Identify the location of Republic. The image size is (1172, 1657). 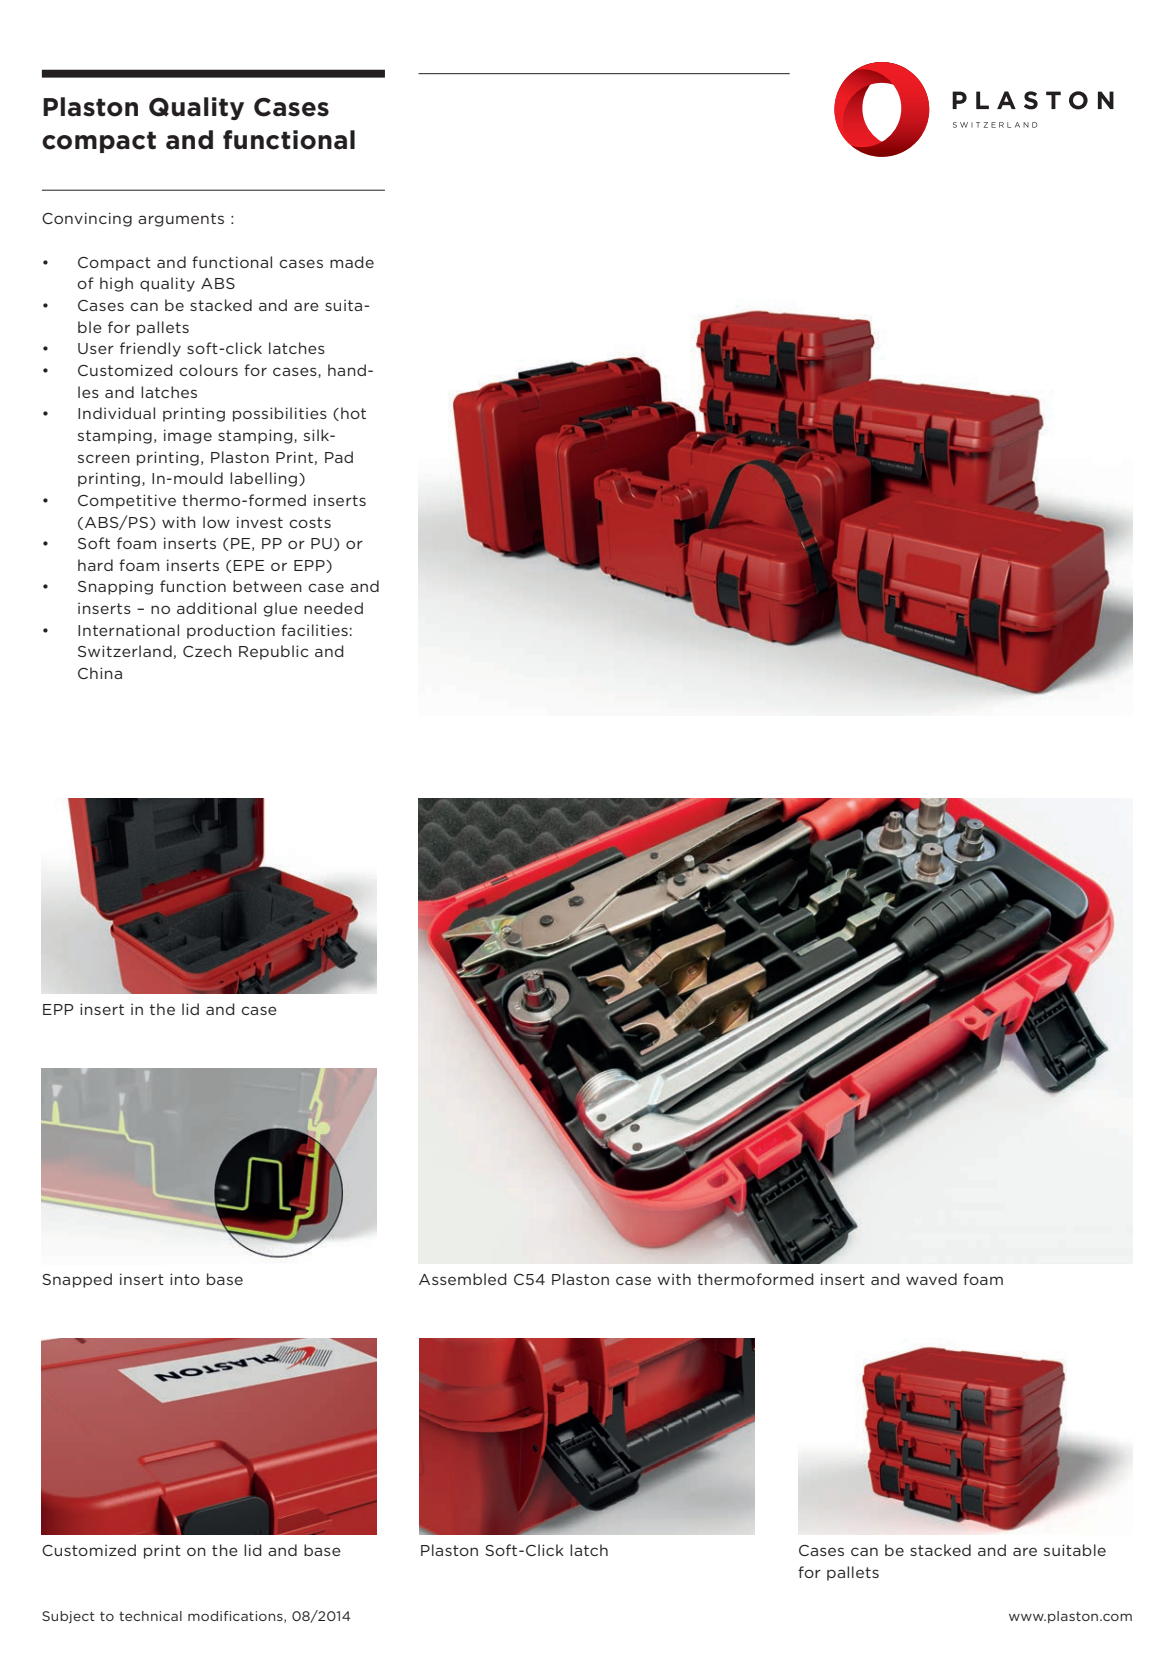
(273, 652).
